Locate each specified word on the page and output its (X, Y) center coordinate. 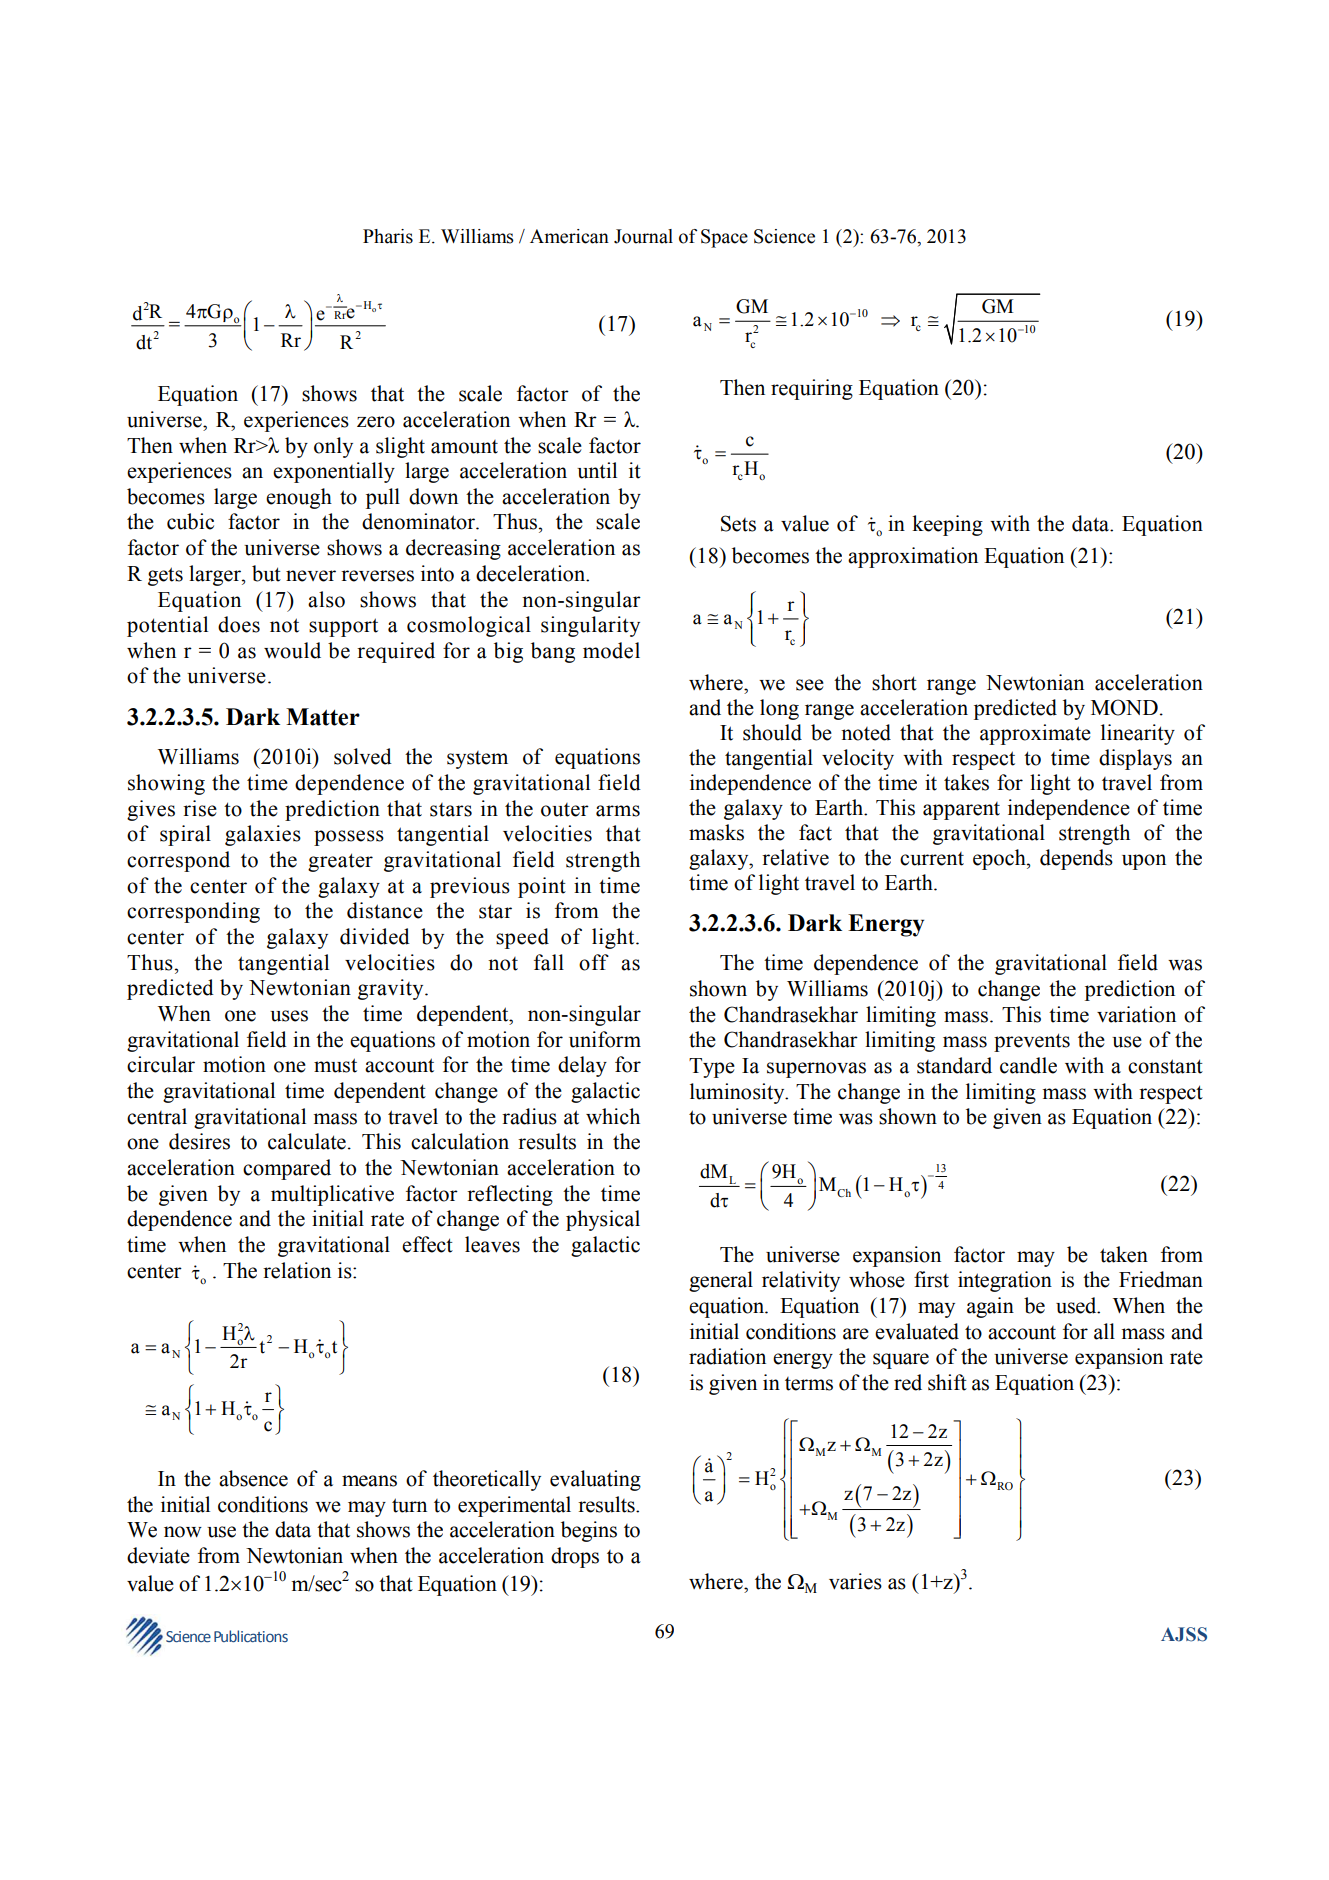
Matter (323, 717)
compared (287, 1169)
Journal (643, 236)
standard (954, 1065)
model (611, 650)
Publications (251, 1636)
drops (575, 1557)
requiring (812, 389)
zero (376, 422)
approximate (1035, 734)
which (613, 1116)
